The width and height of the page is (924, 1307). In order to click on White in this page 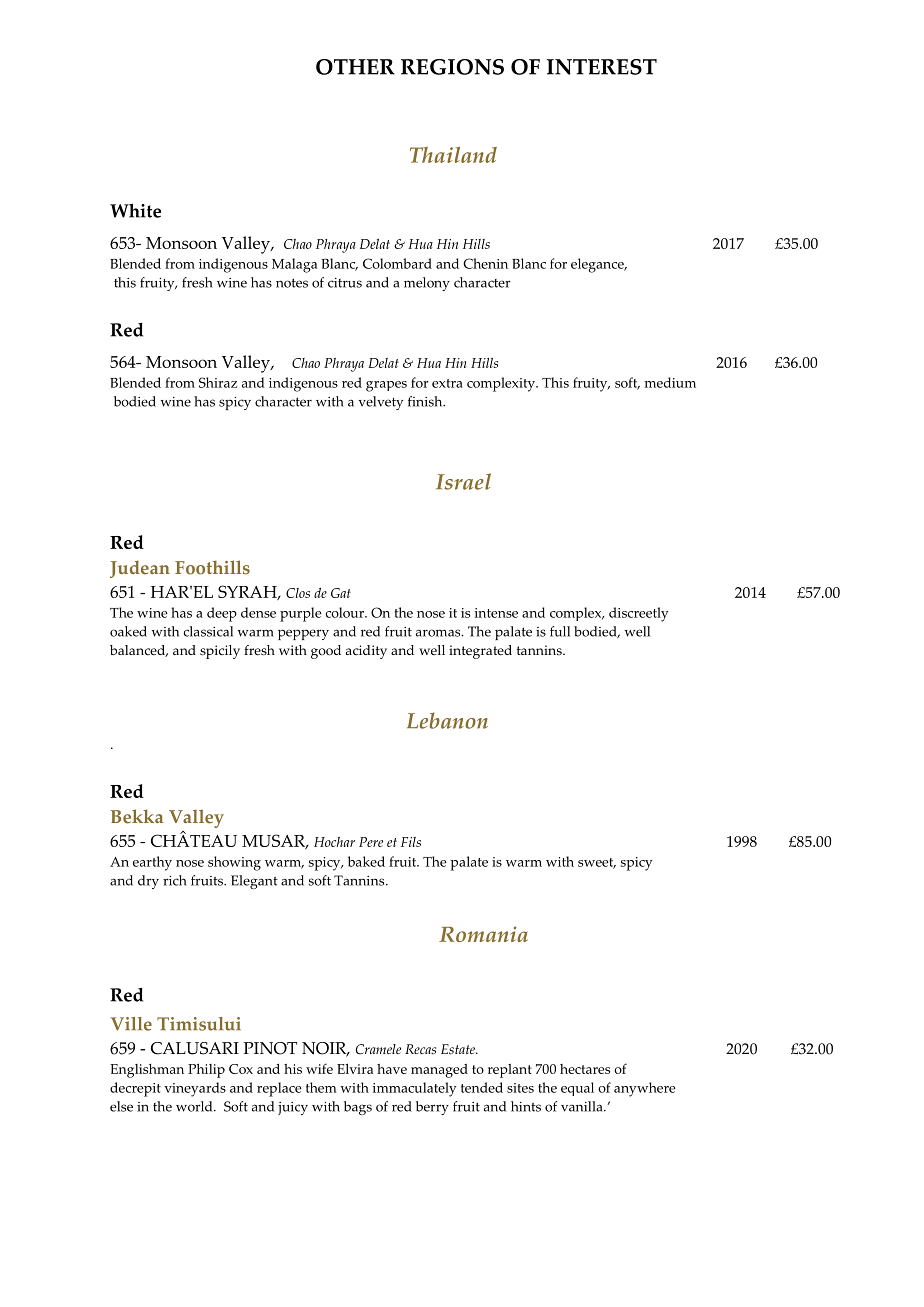, I will do `click(135, 210)`.
